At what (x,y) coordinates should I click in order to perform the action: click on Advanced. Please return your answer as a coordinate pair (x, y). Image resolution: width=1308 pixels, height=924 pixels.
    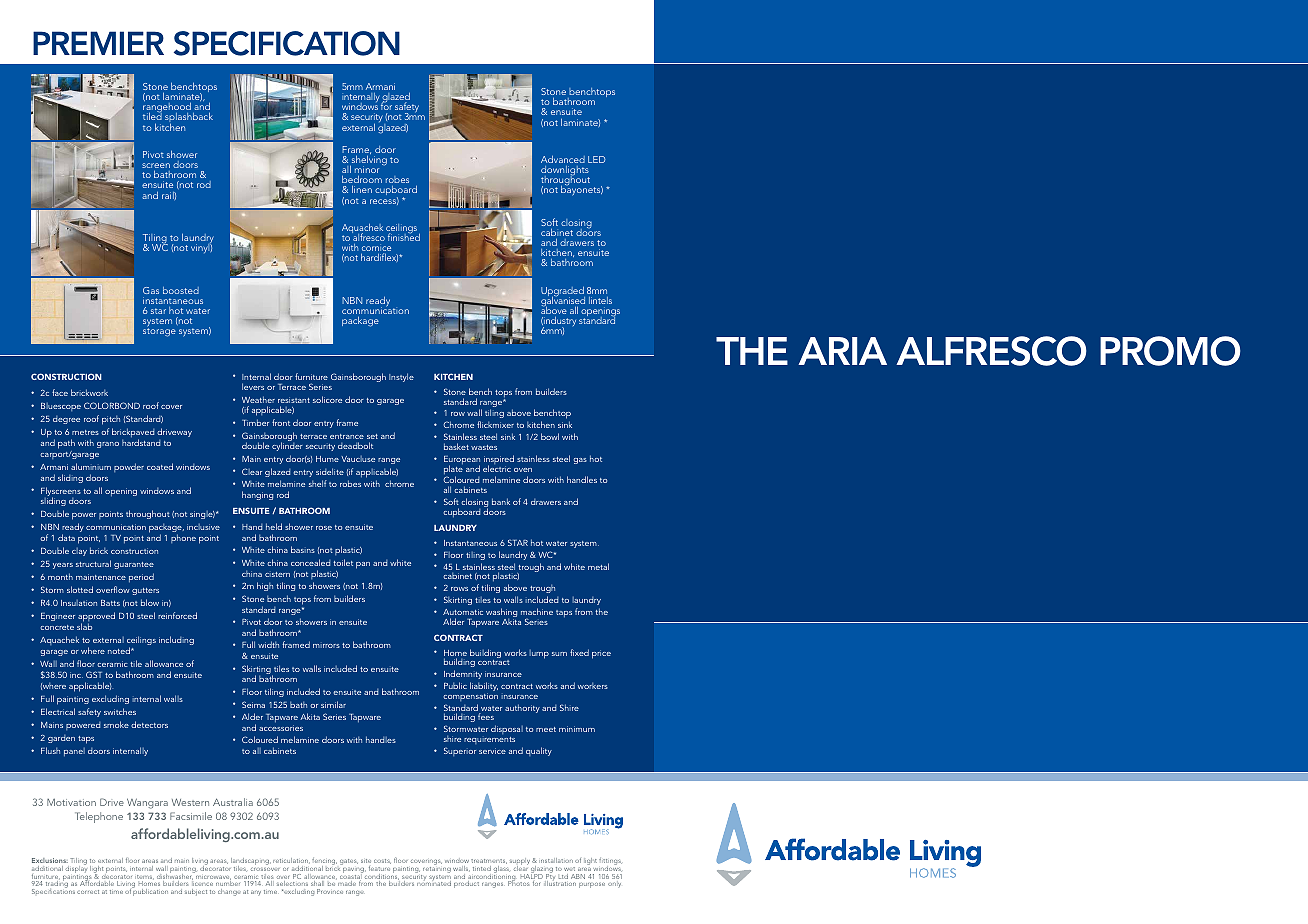
    Looking at the image, I should click on (563, 159).
